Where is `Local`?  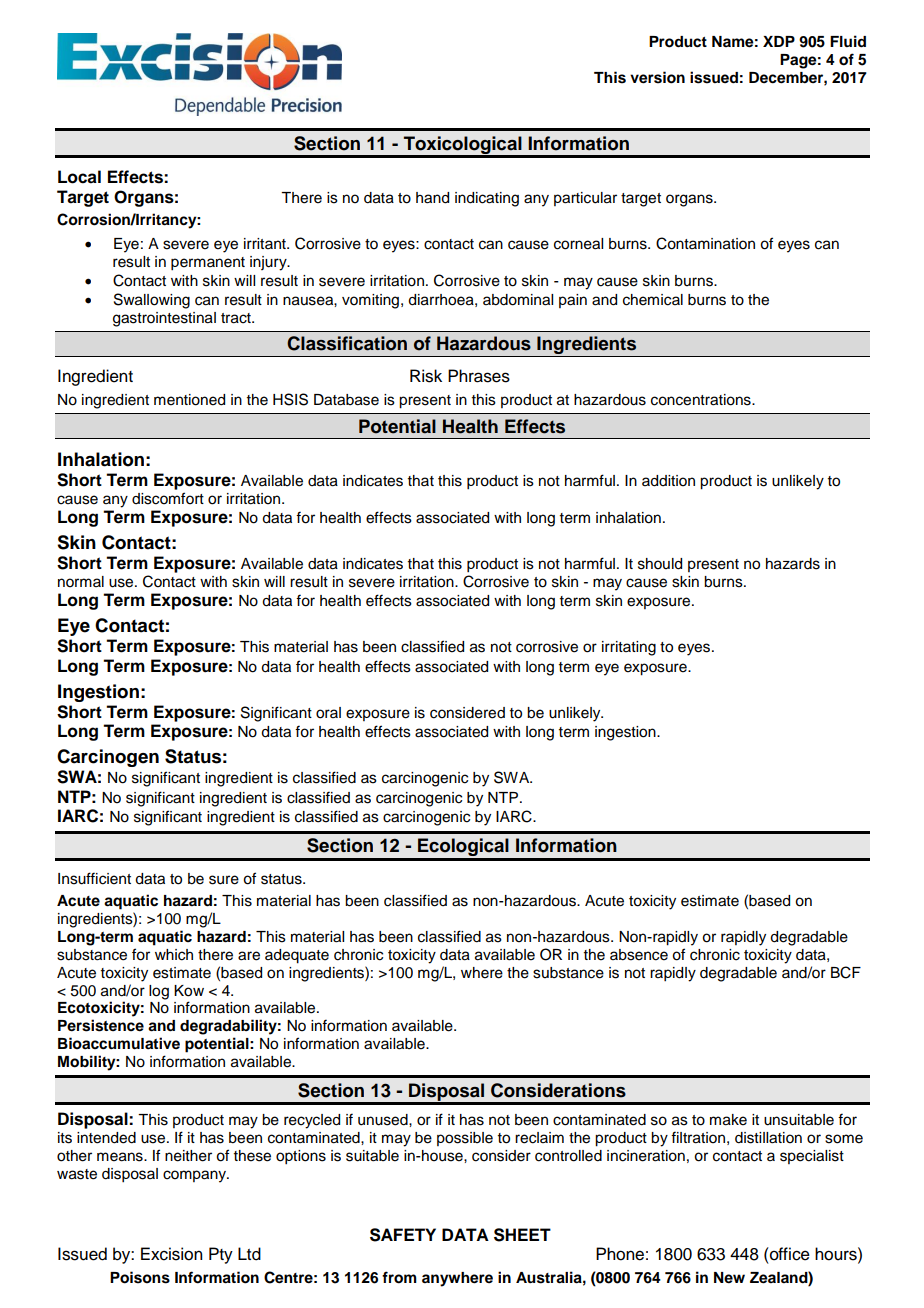 Local is located at coordinates (79, 177).
